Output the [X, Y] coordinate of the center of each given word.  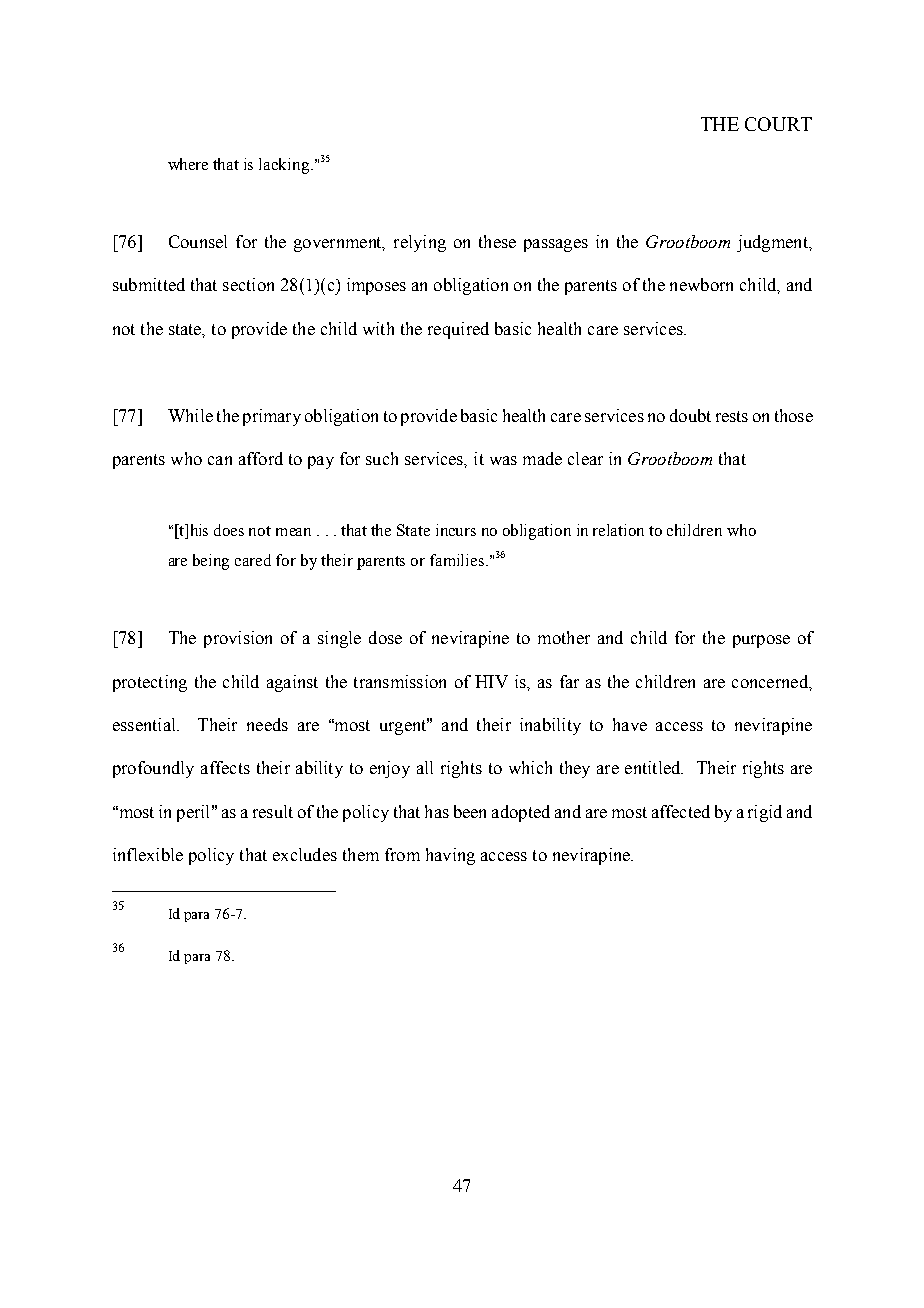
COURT [778, 124]
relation [618, 530]
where [188, 164]
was [503, 460]
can [220, 460]
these [497, 241]
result [273, 811]
